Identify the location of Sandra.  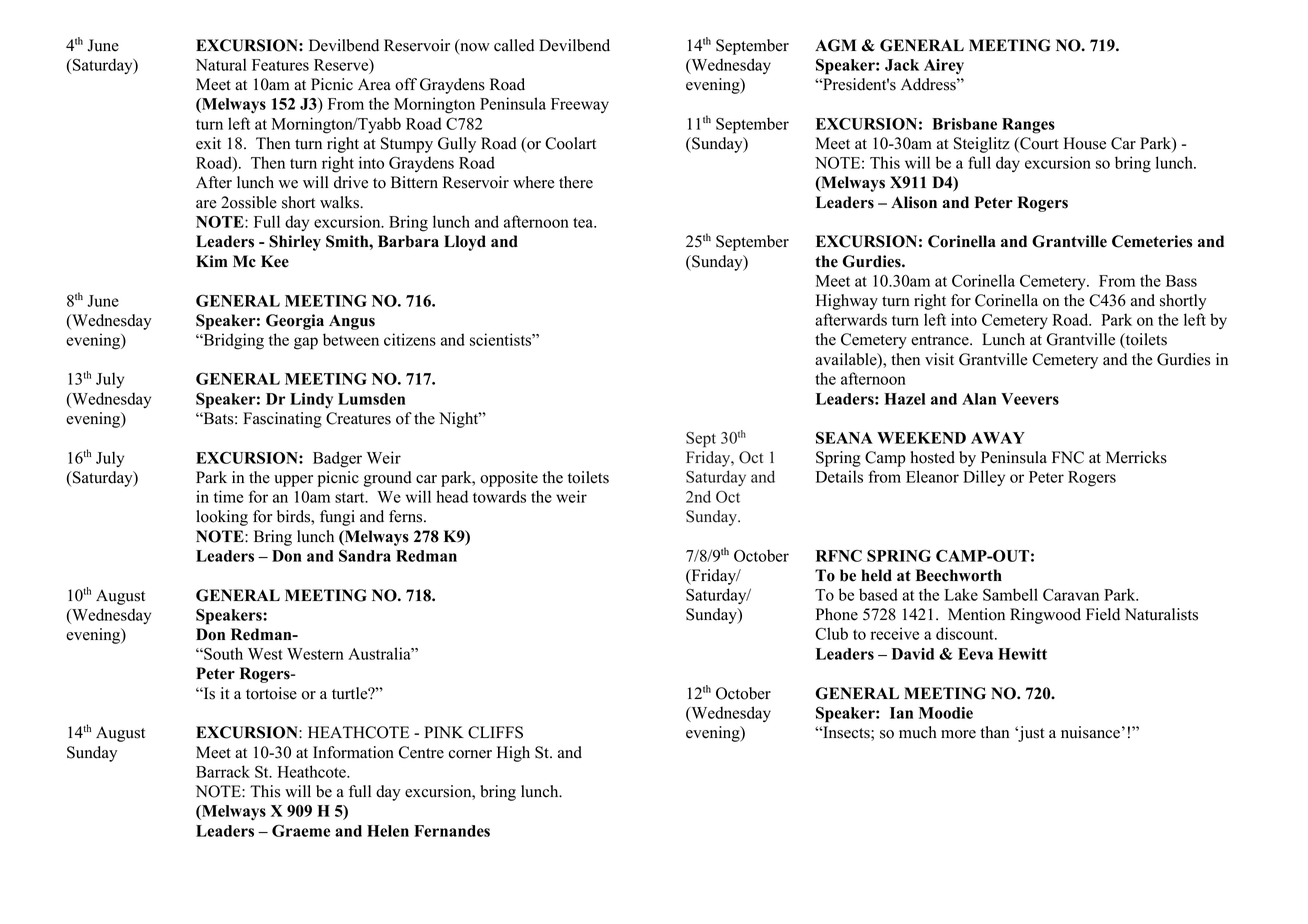
(365, 555).
